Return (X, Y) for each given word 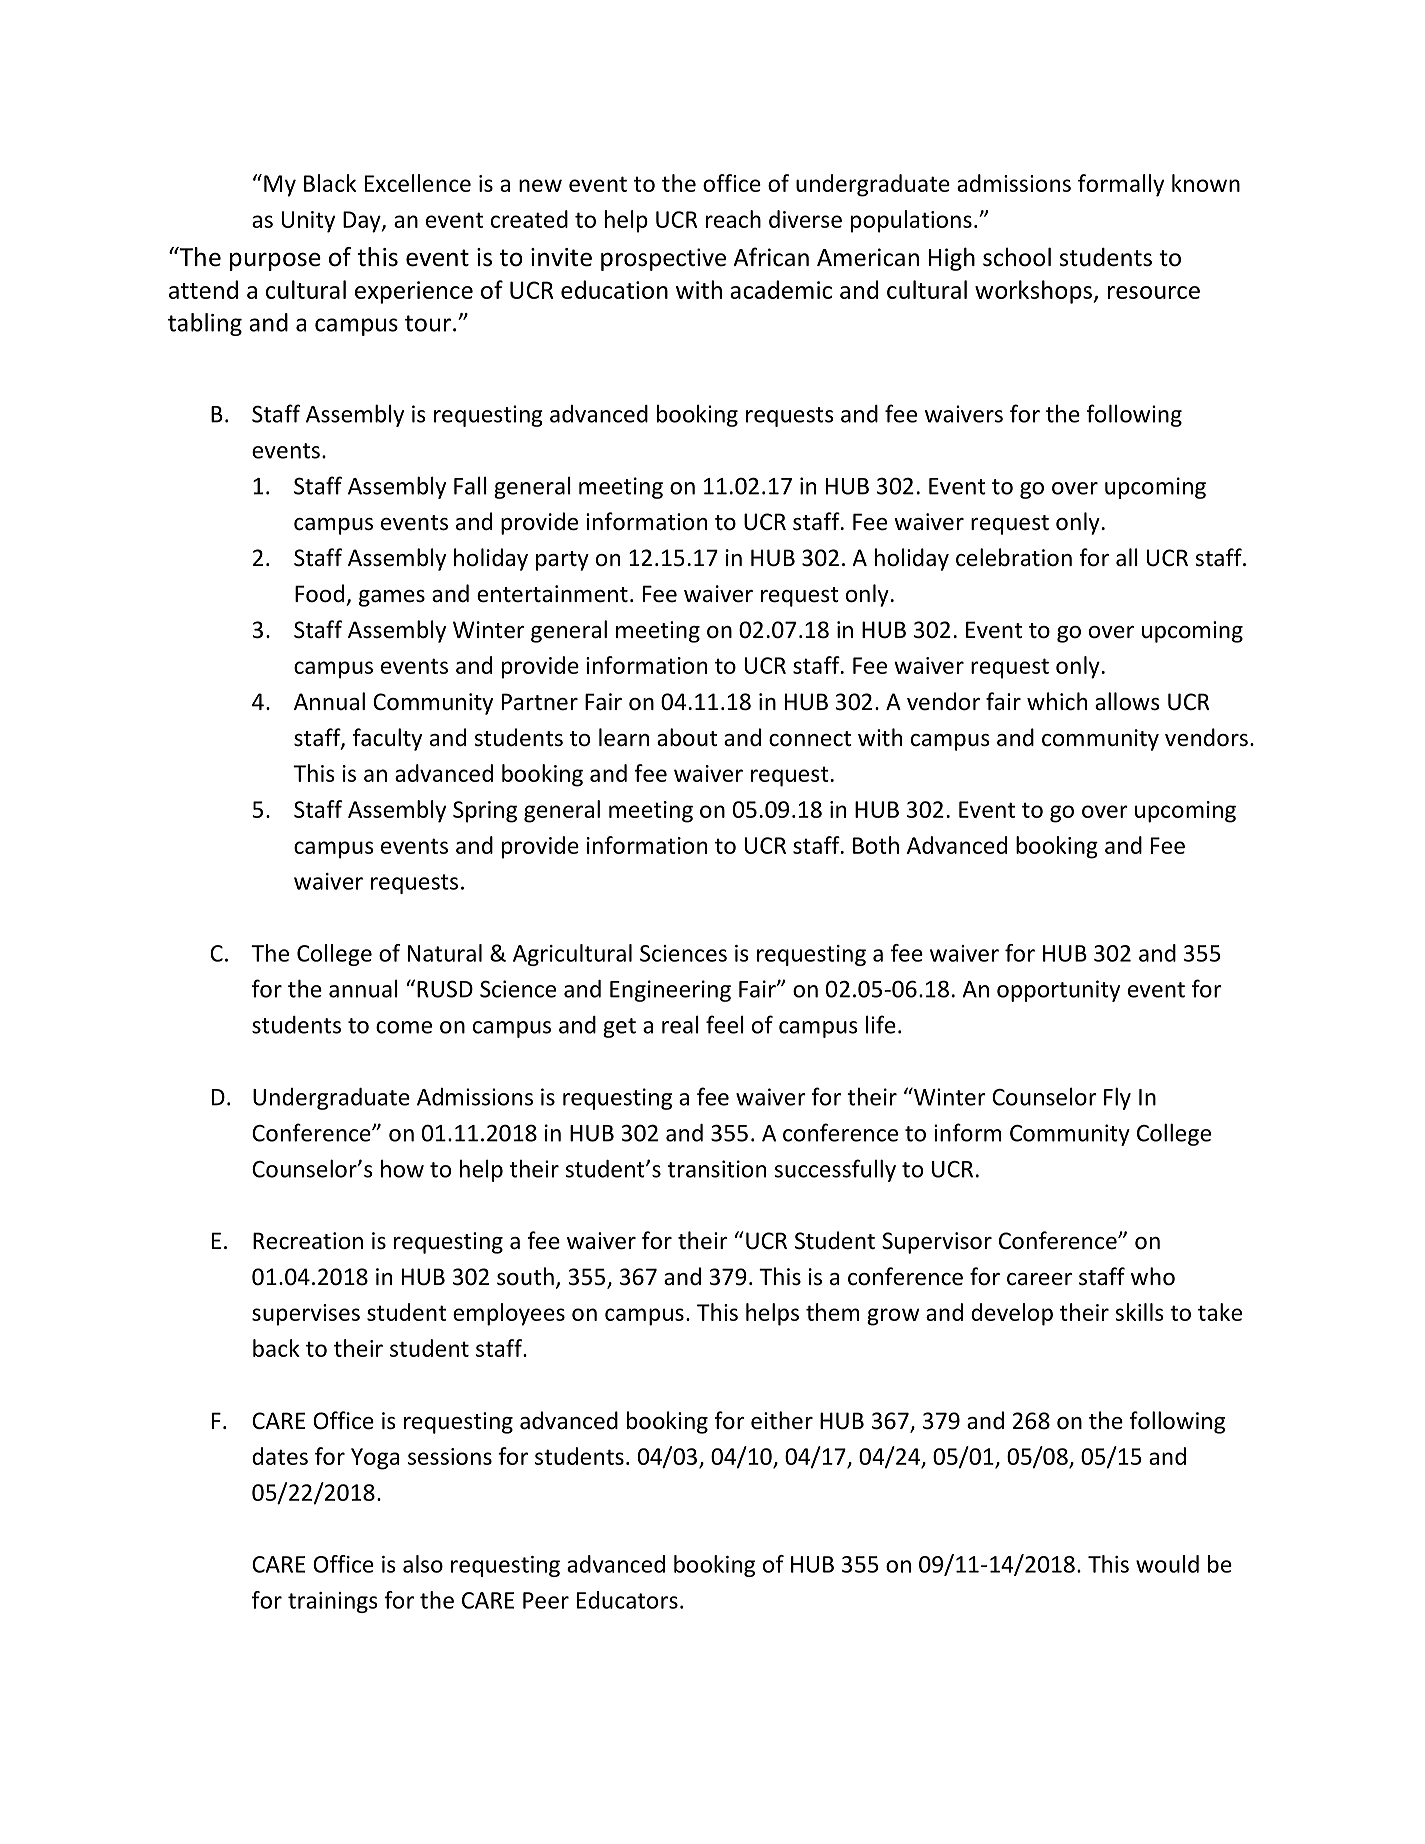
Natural (445, 953)
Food (319, 593)
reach (733, 219)
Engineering (670, 991)
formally (1121, 185)
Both (876, 845)
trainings (333, 1602)
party (562, 561)
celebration (1014, 557)
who (1153, 1276)
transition (716, 1169)
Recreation (308, 1241)
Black (330, 183)
